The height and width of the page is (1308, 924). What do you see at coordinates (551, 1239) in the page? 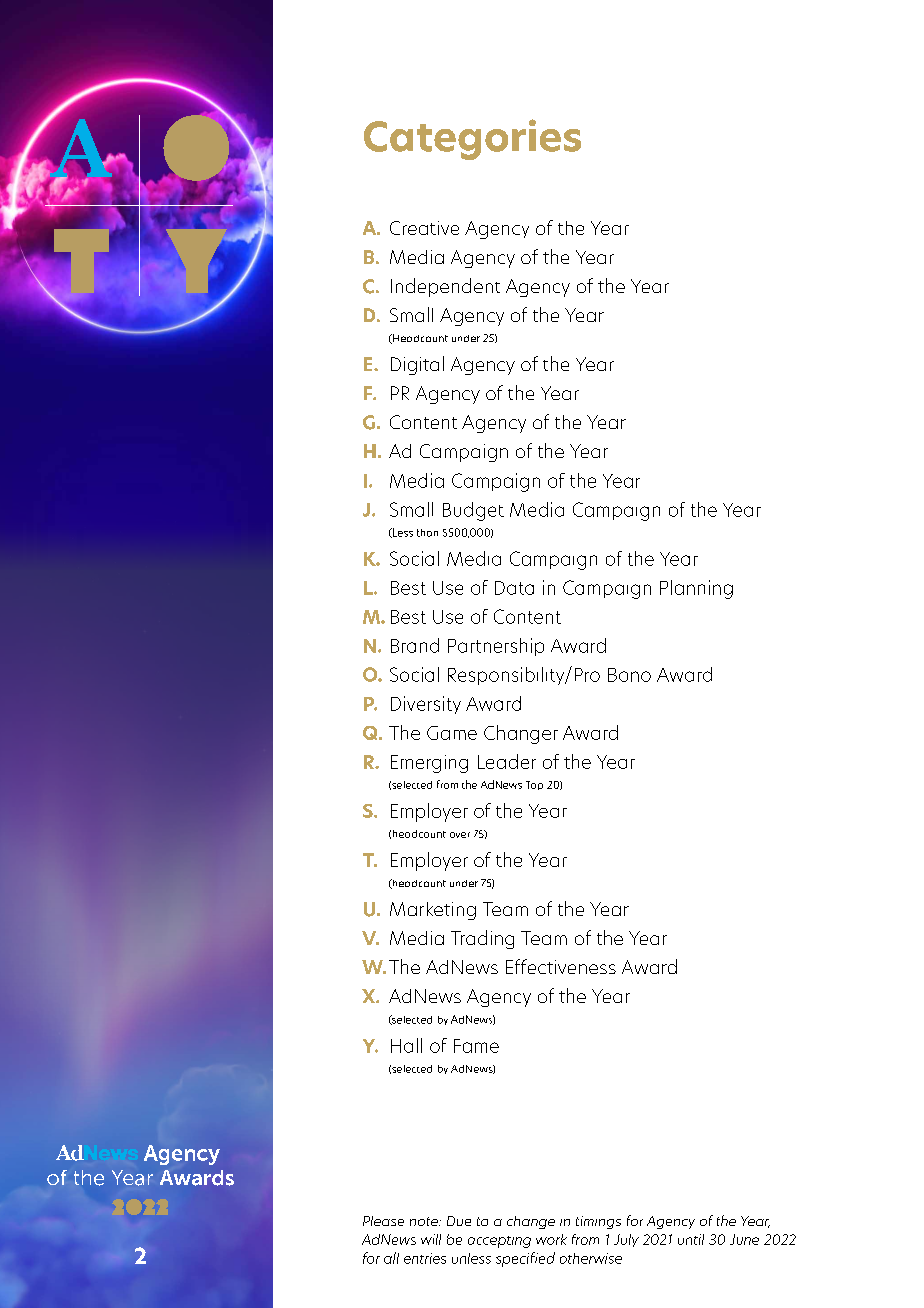
I see `work` at bounding box center [551, 1239].
